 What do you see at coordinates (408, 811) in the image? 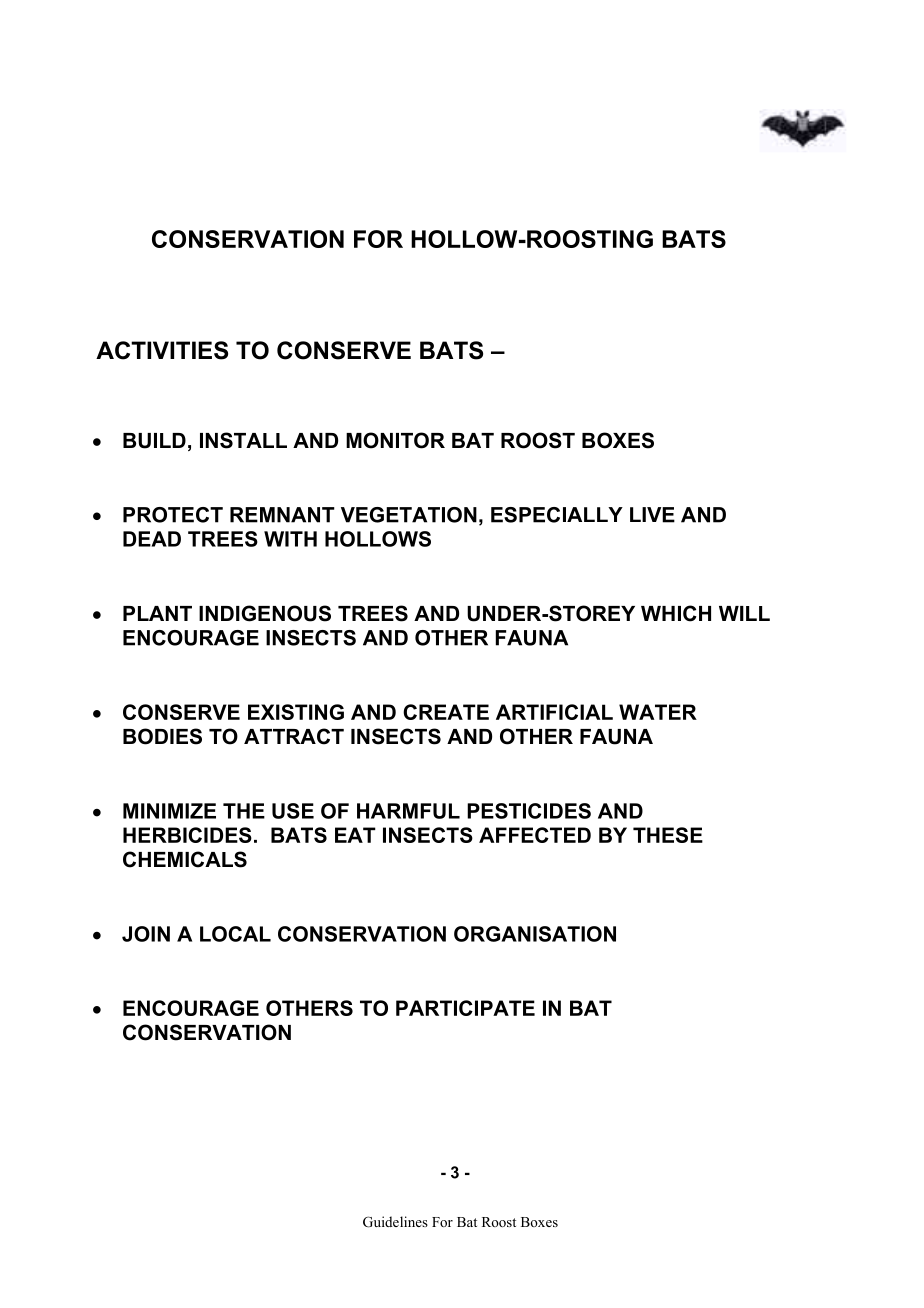
I see `HARMFUL` at bounding box center [408, 811].
